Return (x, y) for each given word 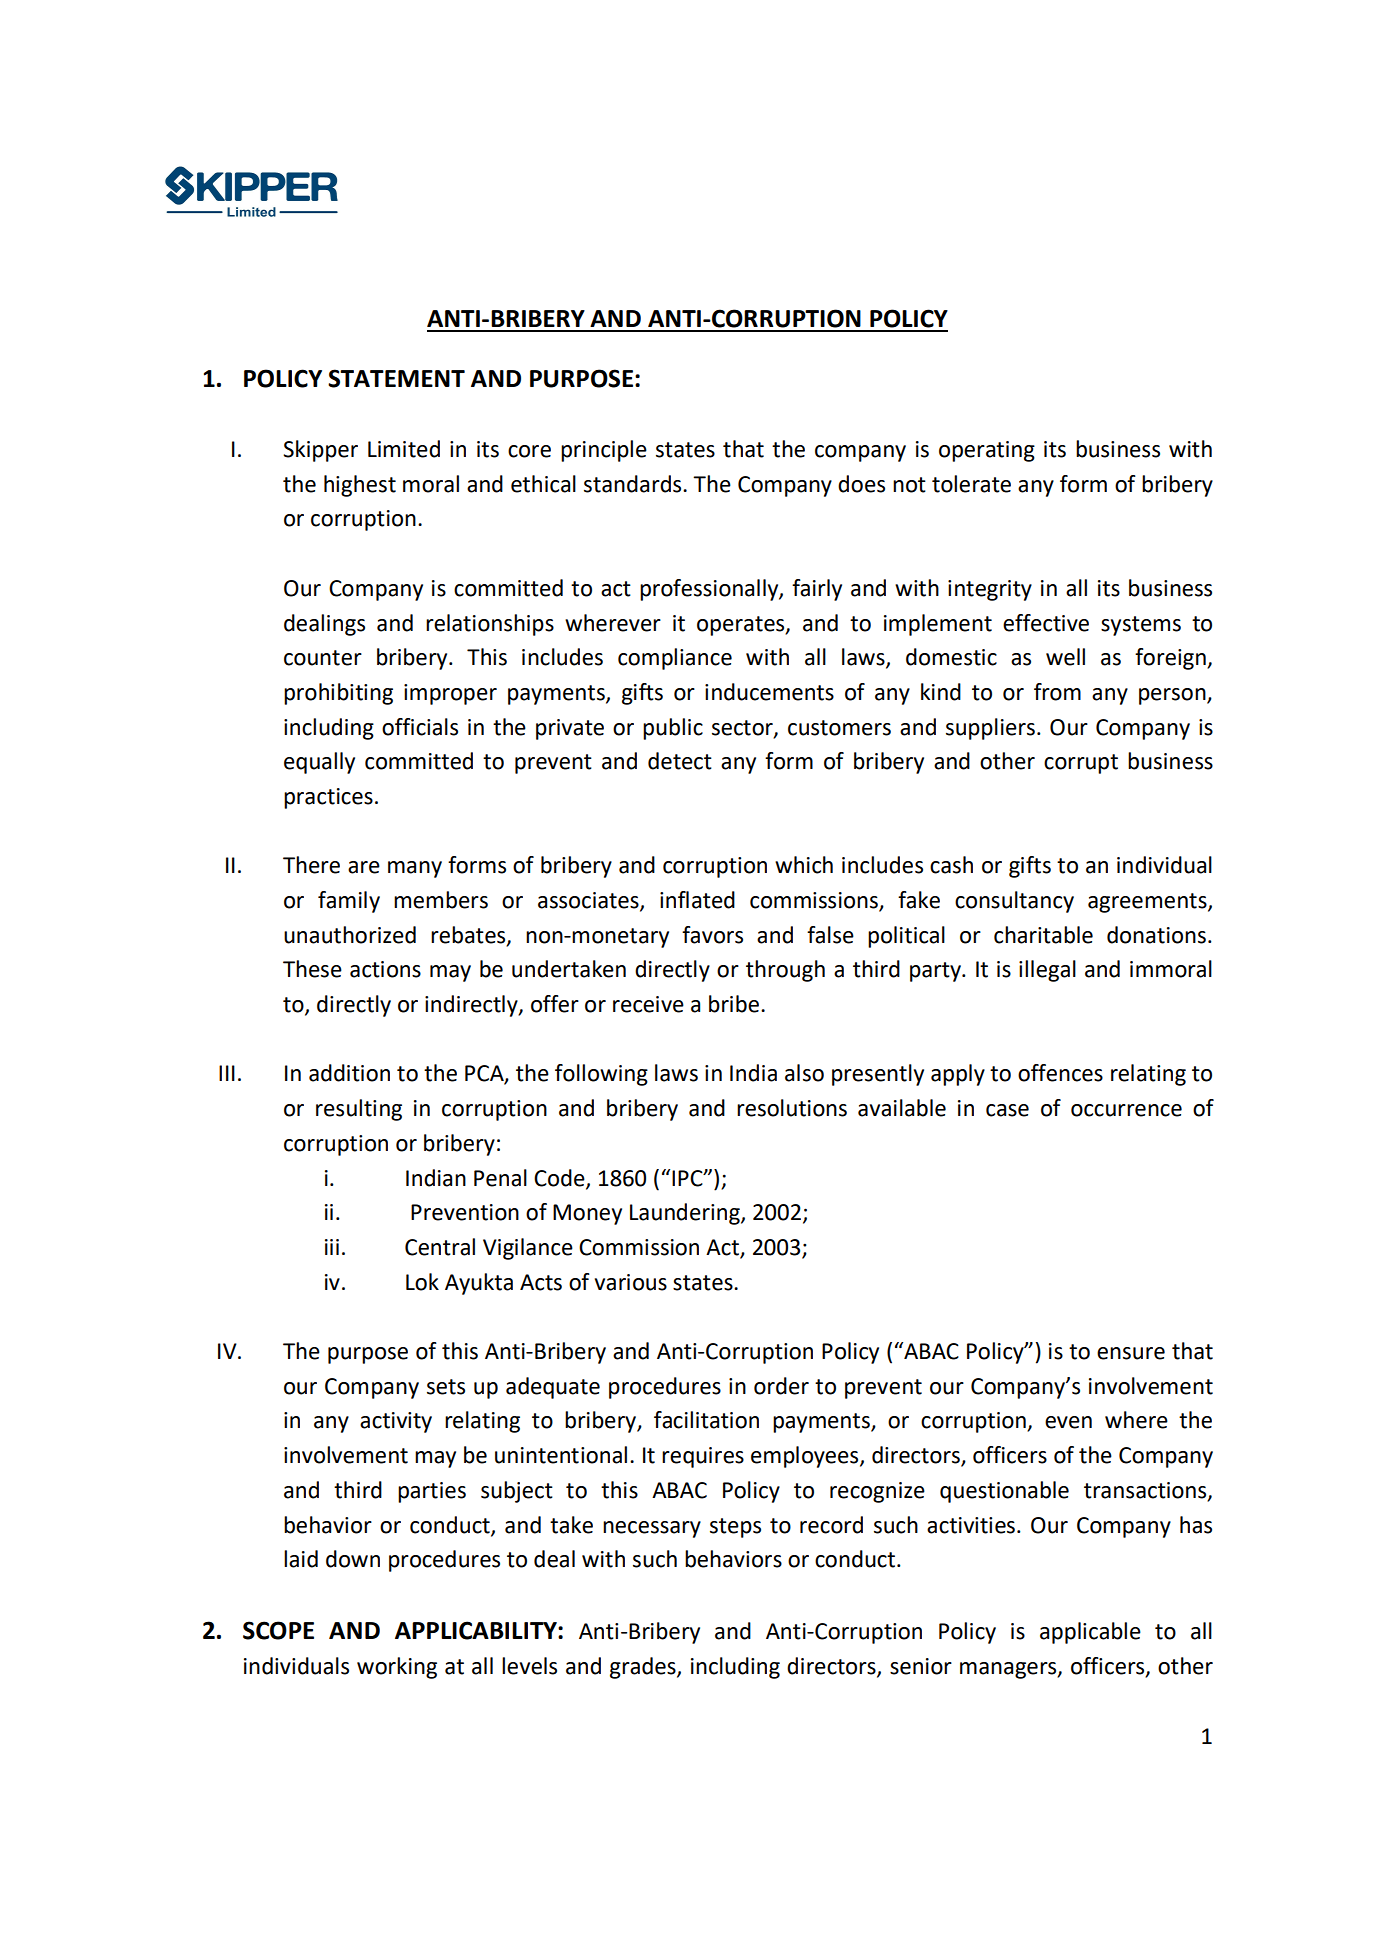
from (1057, 692)
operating (987, 451)
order (781, 1386)
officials (420, 727)
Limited (404, 449)
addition (349, 1073)
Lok (422, 1282)
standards (634, 484)
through (785, 971)
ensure (1131, 1353)
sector (743, 728)
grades (644, 1668)
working (397, 1668)
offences (1060, 1073)
